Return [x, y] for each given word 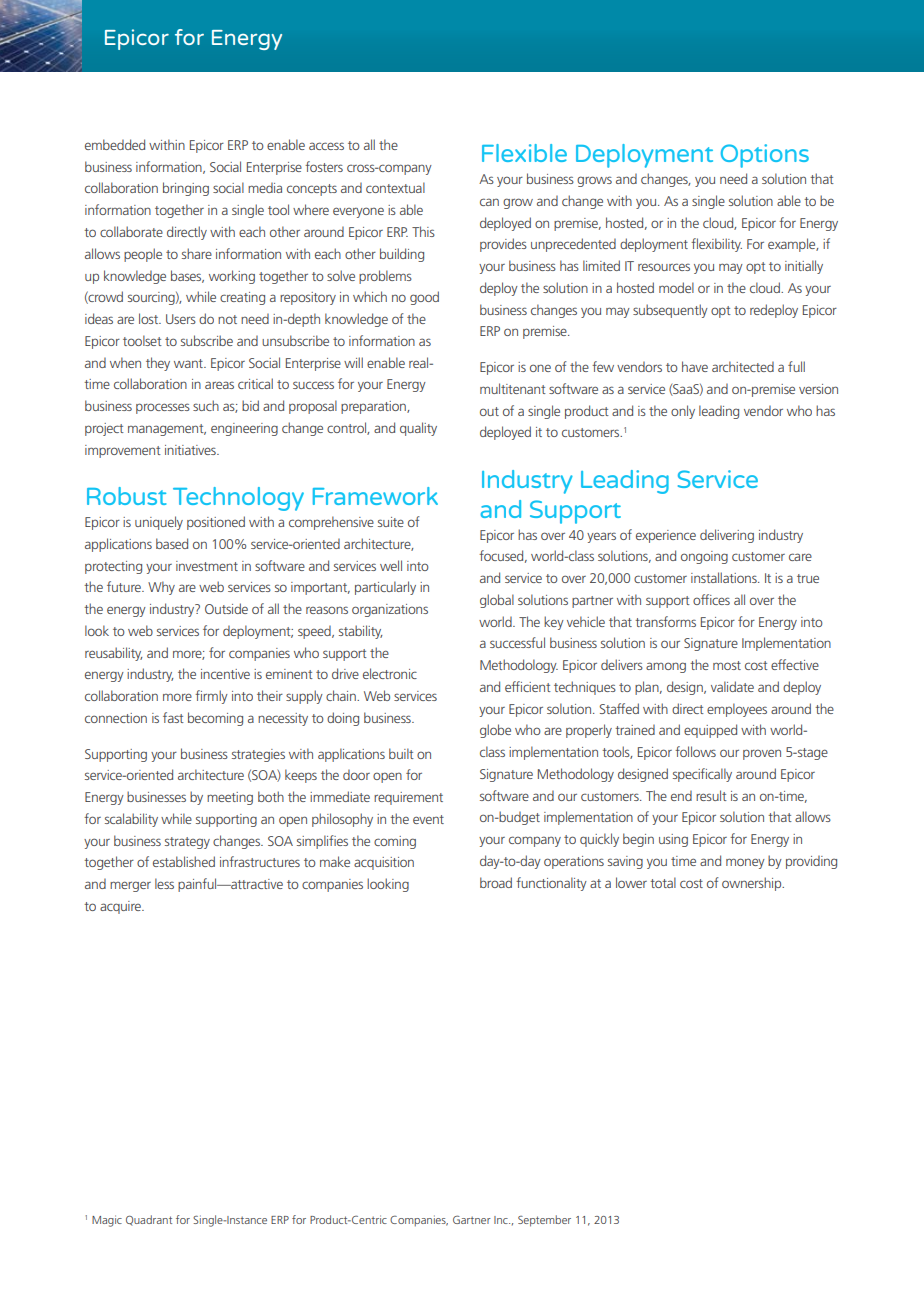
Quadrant [149, 1220]
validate [732, 686]
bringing [186, 189]
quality [418, 429]
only [683, 412]
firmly [211, 697]
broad [496, 882]
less [164, 883]
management [167, 430]
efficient [528, 686]
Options [765, 156]
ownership [753, 884]
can [489, 202]
